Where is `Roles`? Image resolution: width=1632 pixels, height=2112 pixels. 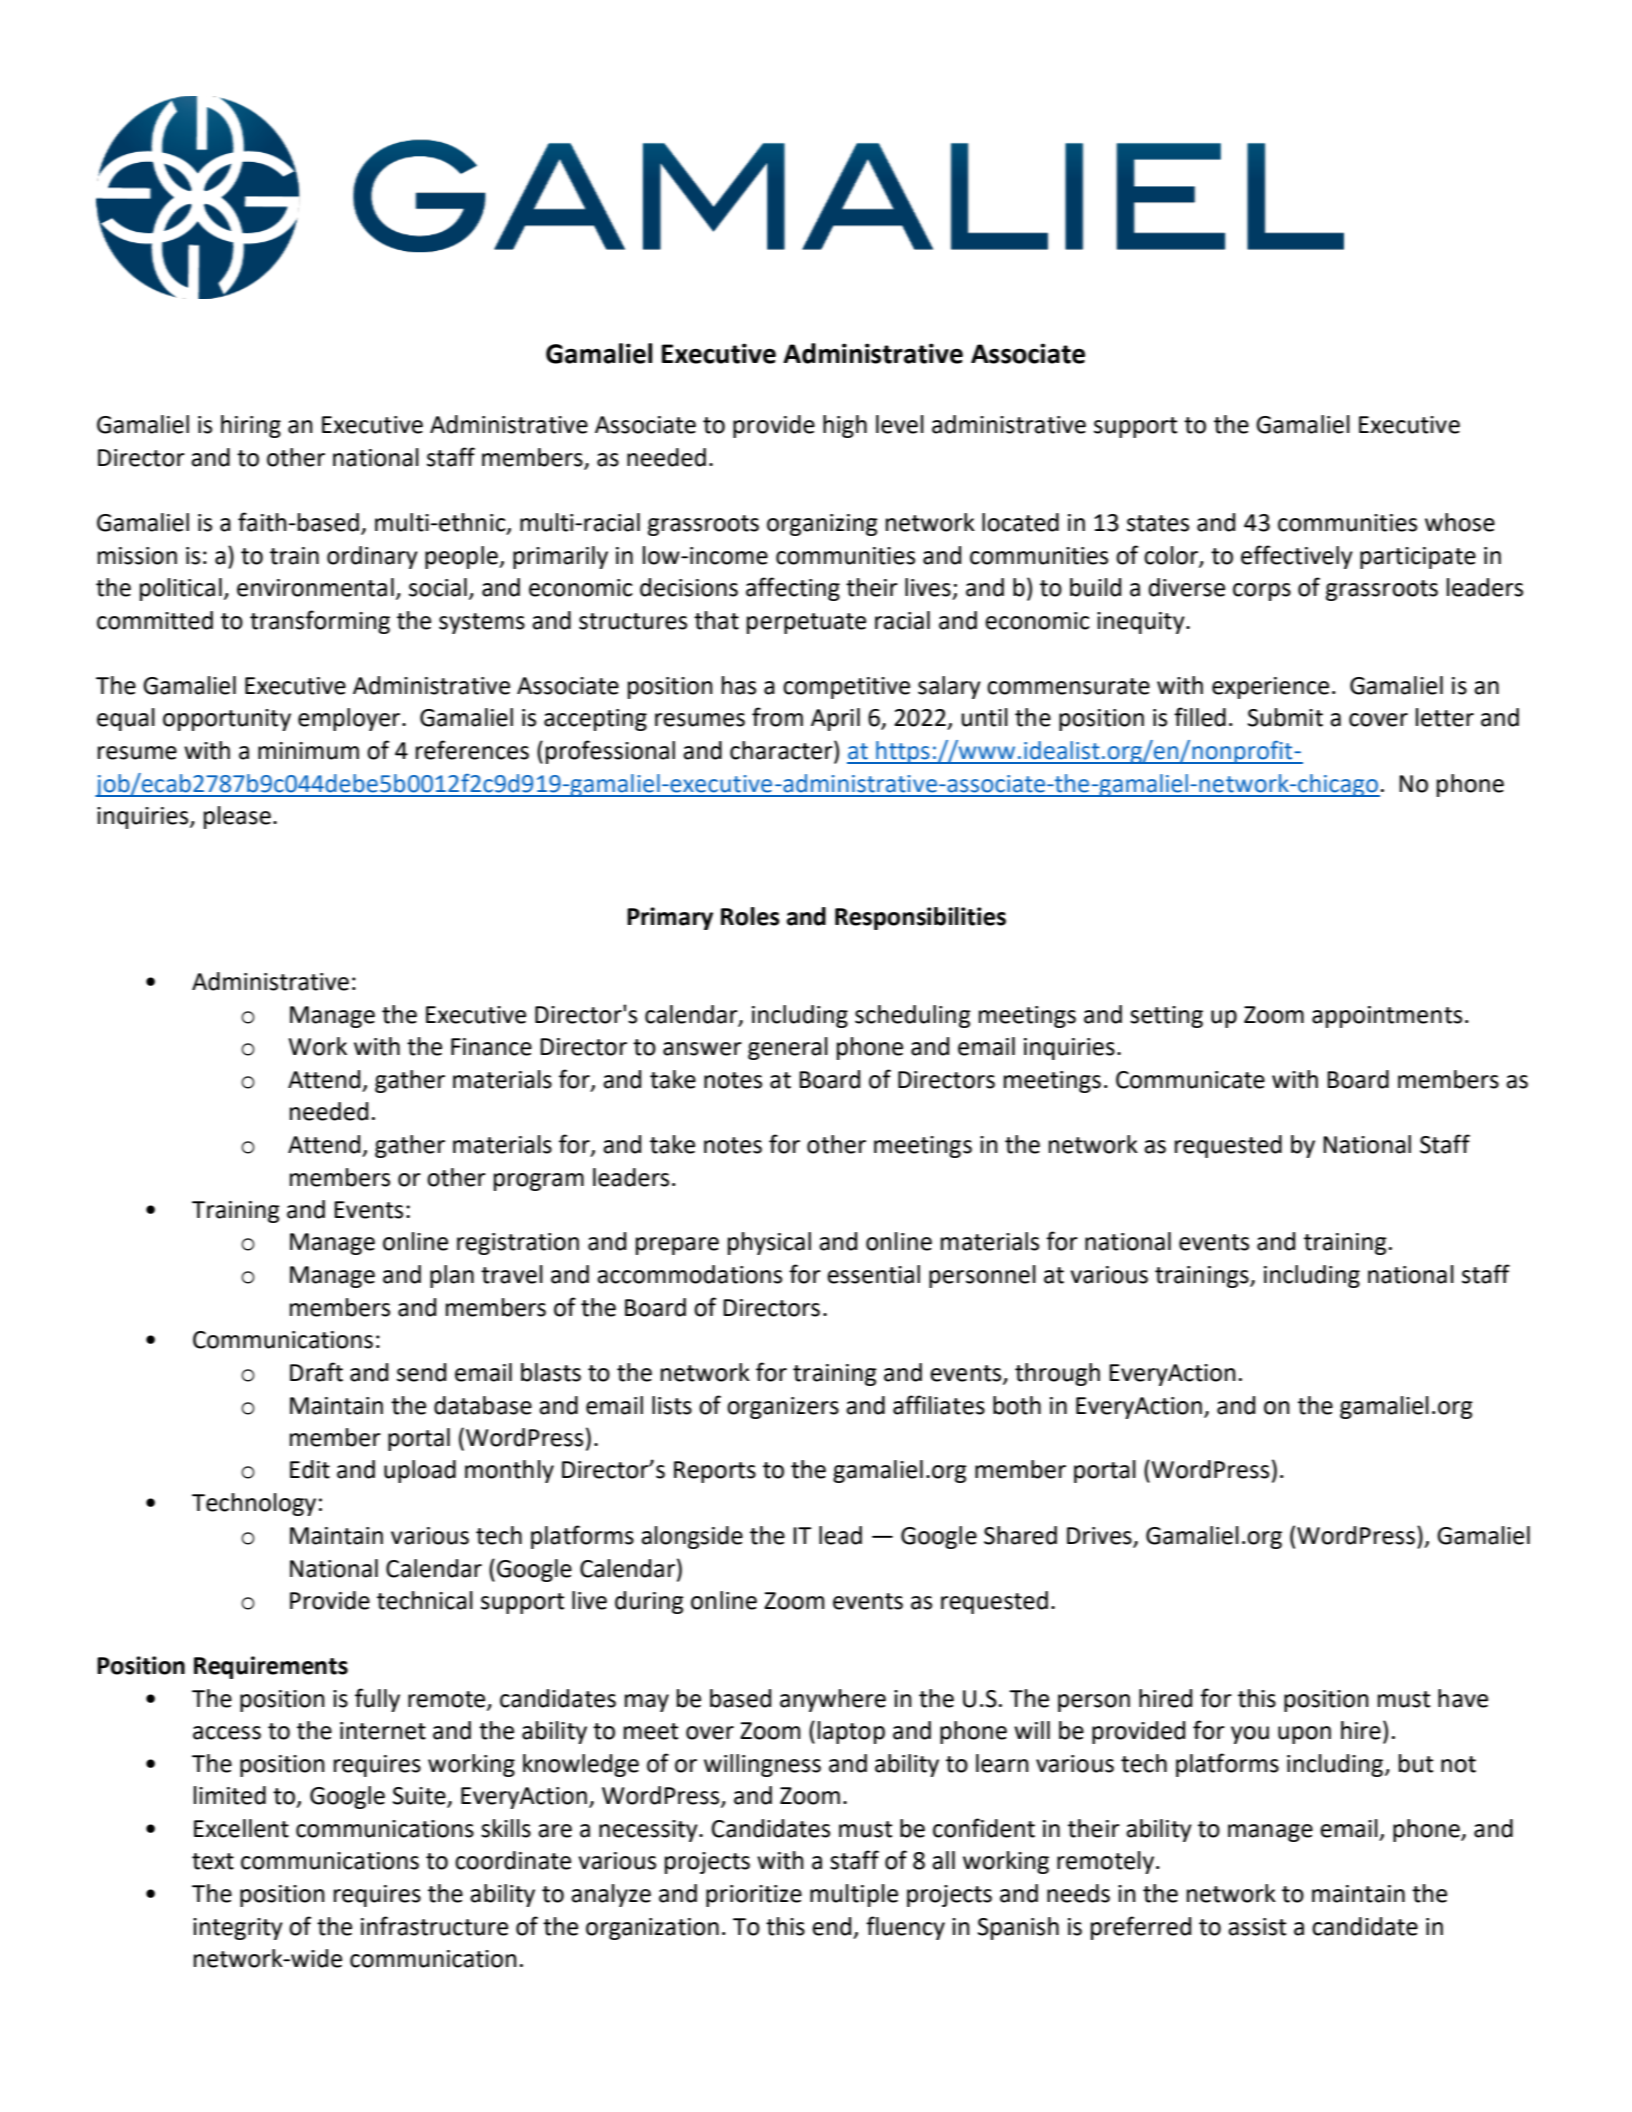
Roles is located at coordinates (750, 916).
